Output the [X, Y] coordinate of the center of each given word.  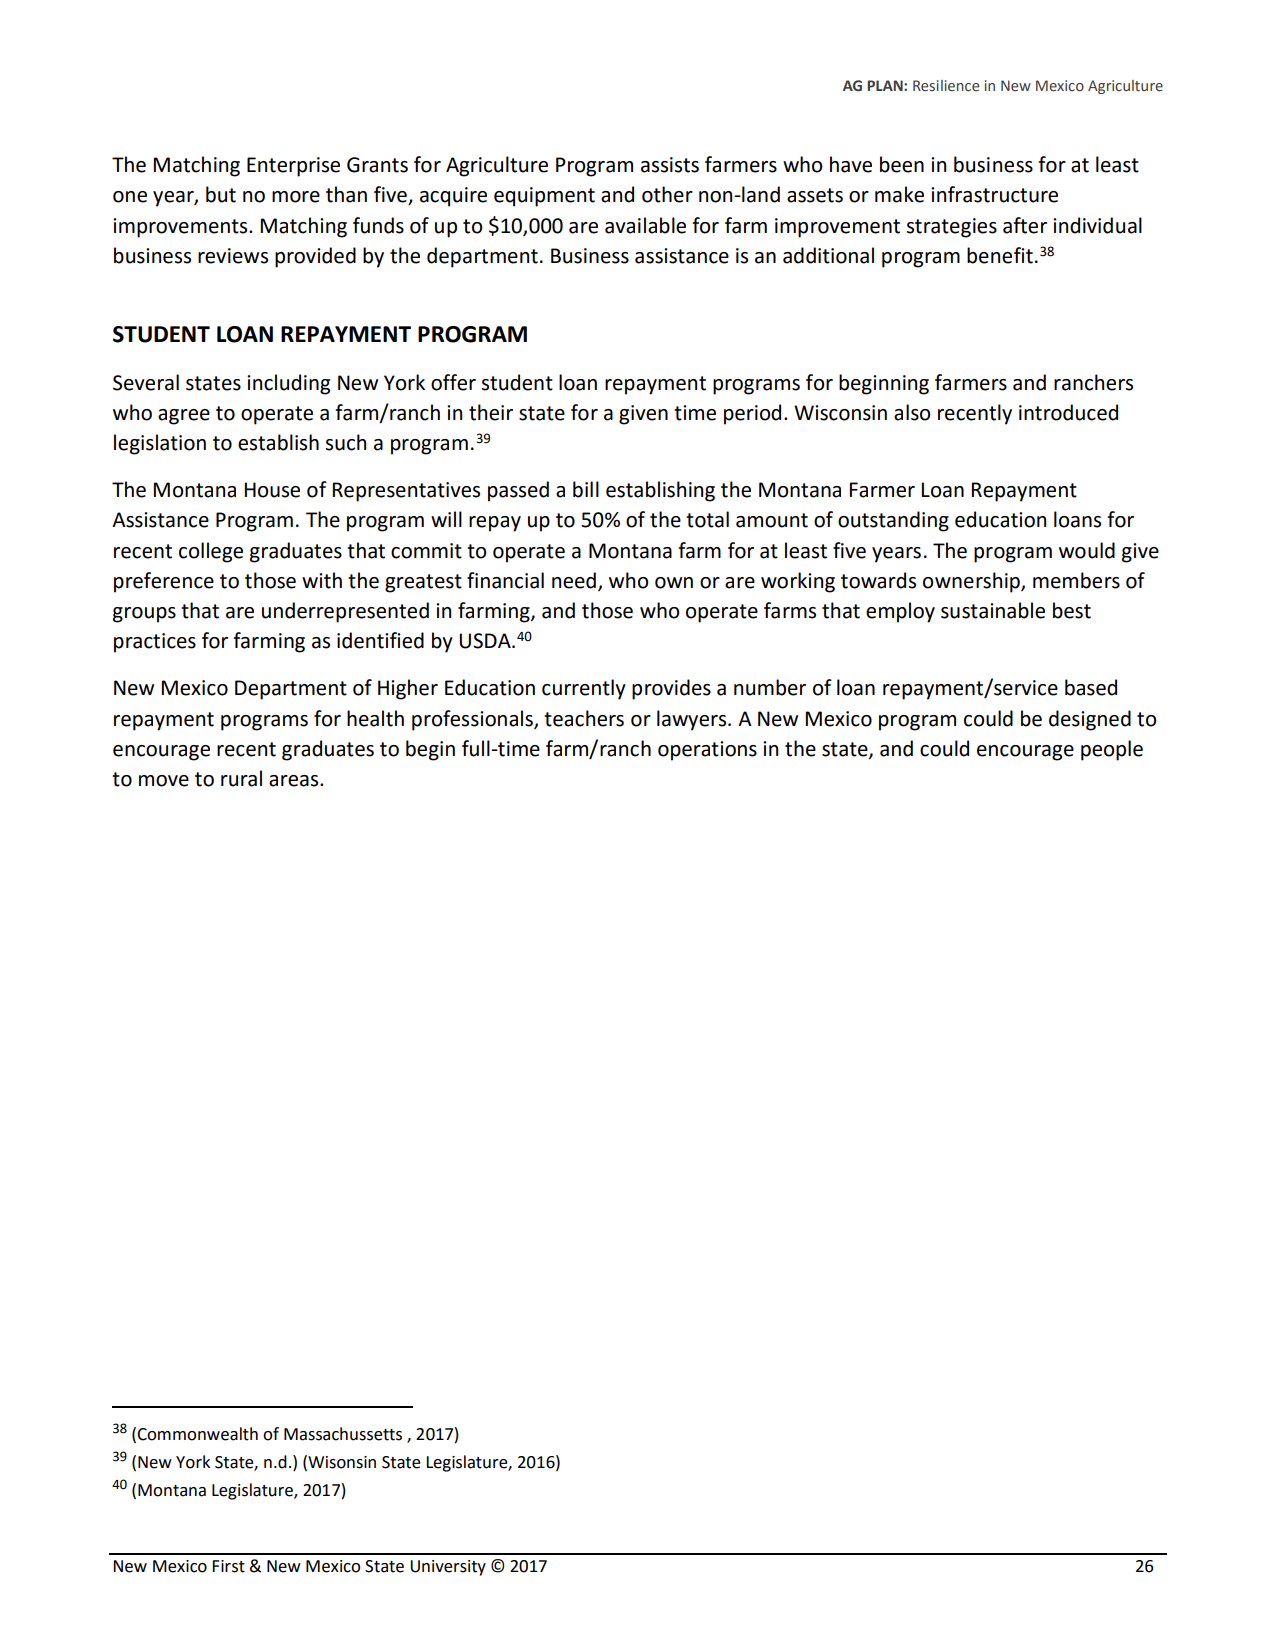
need [574, 580]
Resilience [946, 86]
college [211, 552]
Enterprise [293, 167]
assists [670, 165]
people [1112, 750]
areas [295, 781]
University [448, 1568]
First [228, 1566]
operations [707, 751]
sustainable [993, 610]
